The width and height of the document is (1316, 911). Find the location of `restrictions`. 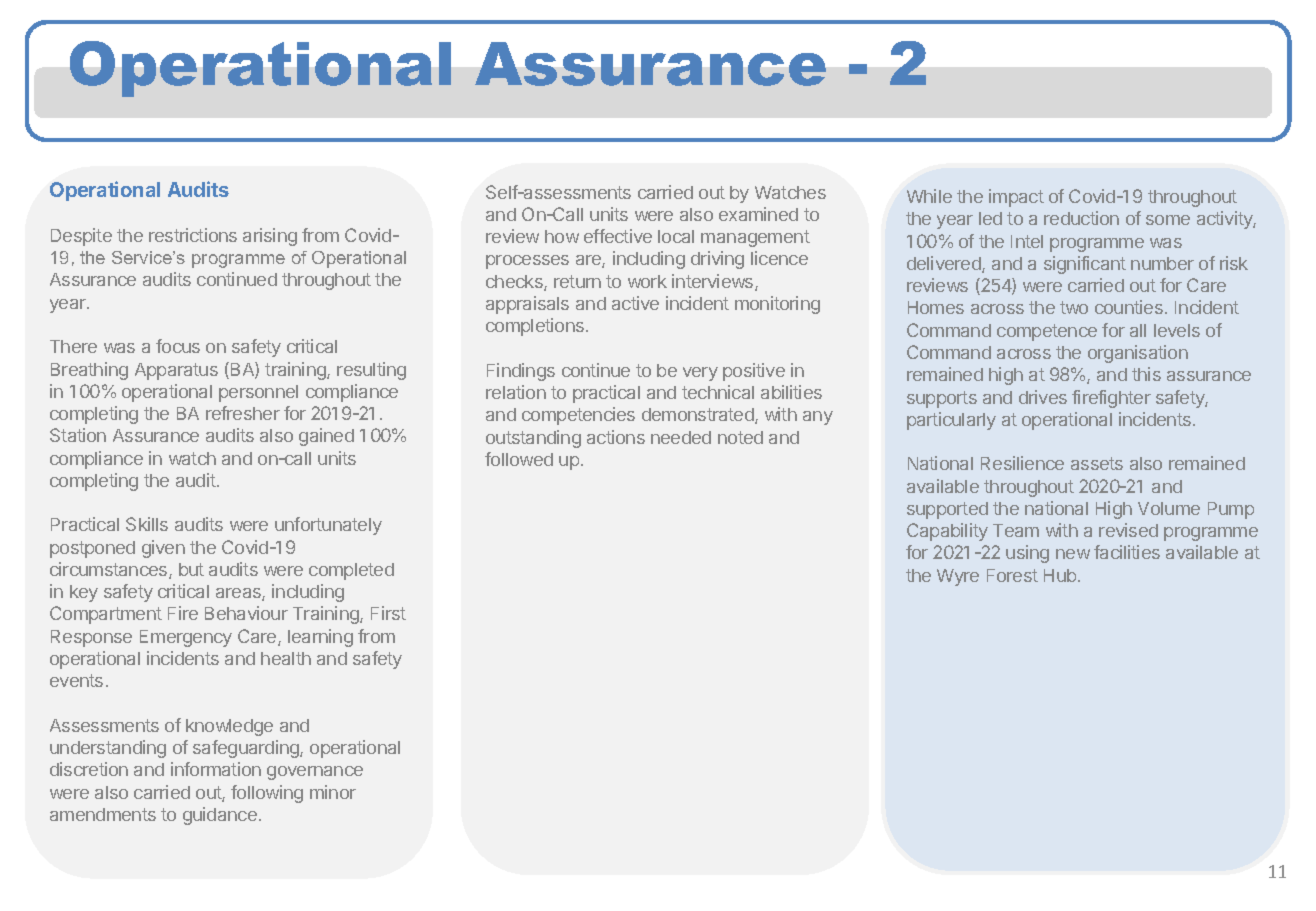

restrictions is located at coordinates (193, 235).
